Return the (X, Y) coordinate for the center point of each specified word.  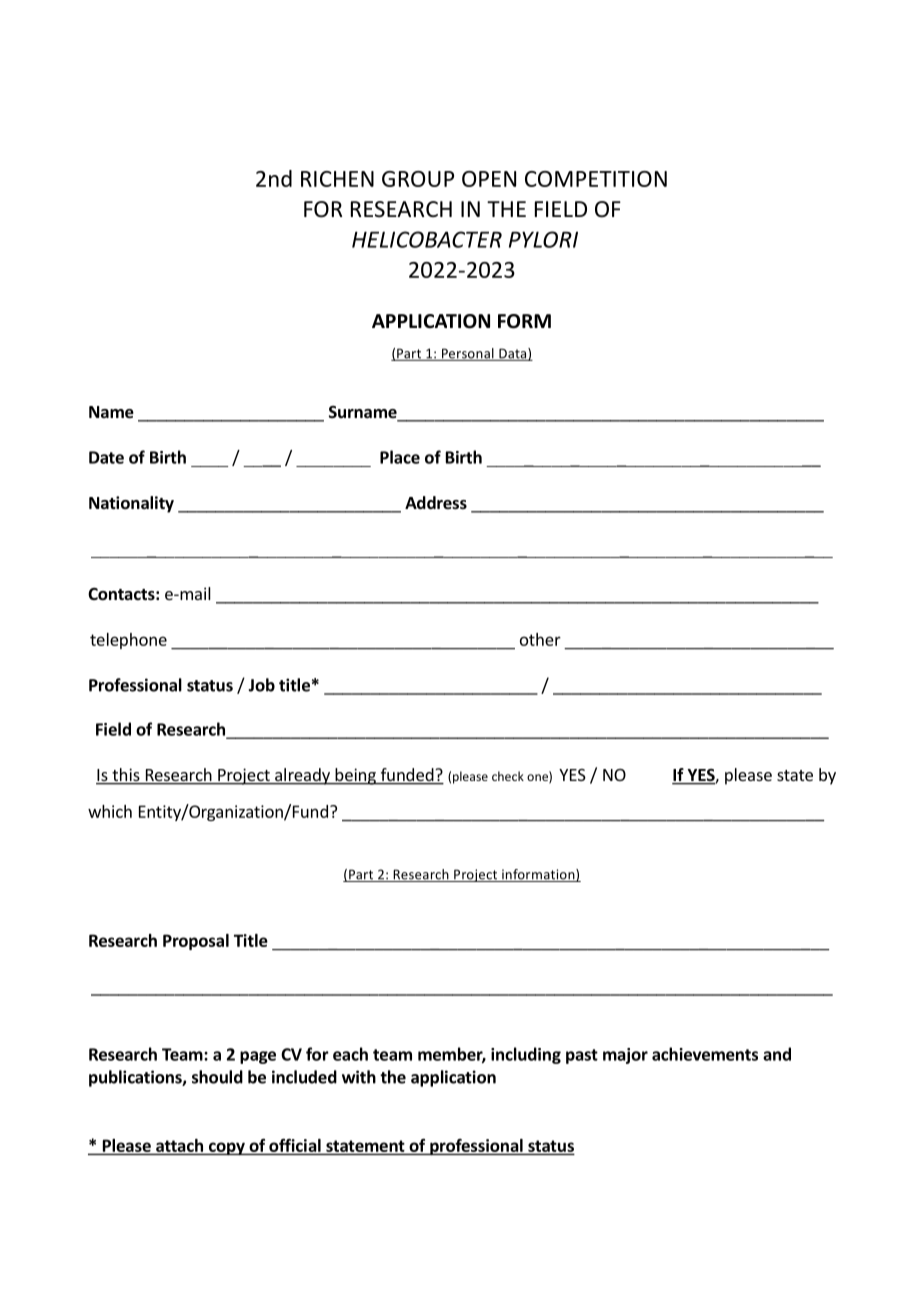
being (355, 776)
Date (106, 457)
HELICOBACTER (427, 239)
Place (400, 457)
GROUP (418, 179)
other (540, 639)
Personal (467, 354)
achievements (705, 1054)
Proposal (196, 942)
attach (179, 1145)
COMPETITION (596, 179)
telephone (128, 641)
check (508, 776)
